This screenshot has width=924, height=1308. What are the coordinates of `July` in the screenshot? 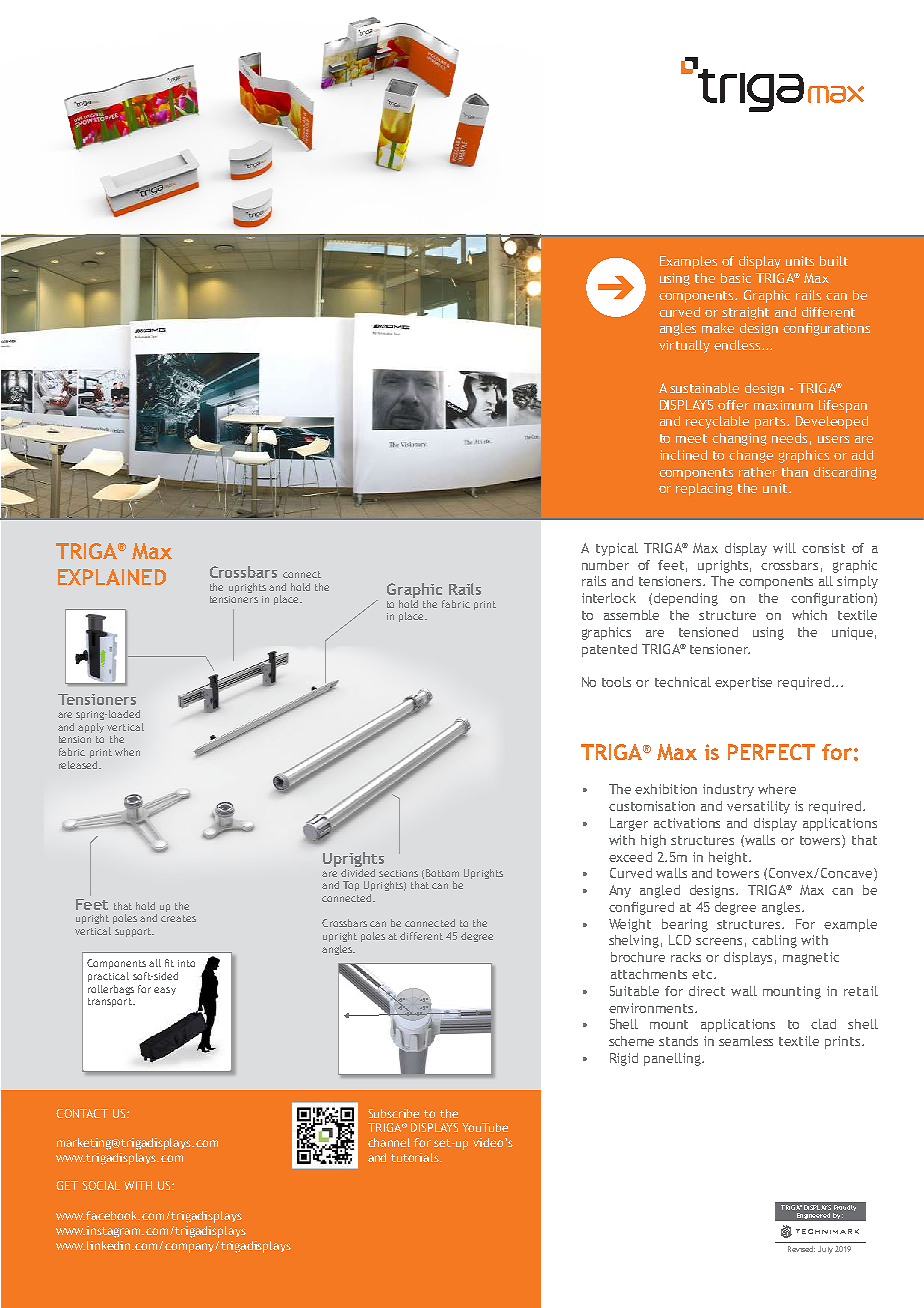 It's located at (825, 1250).
